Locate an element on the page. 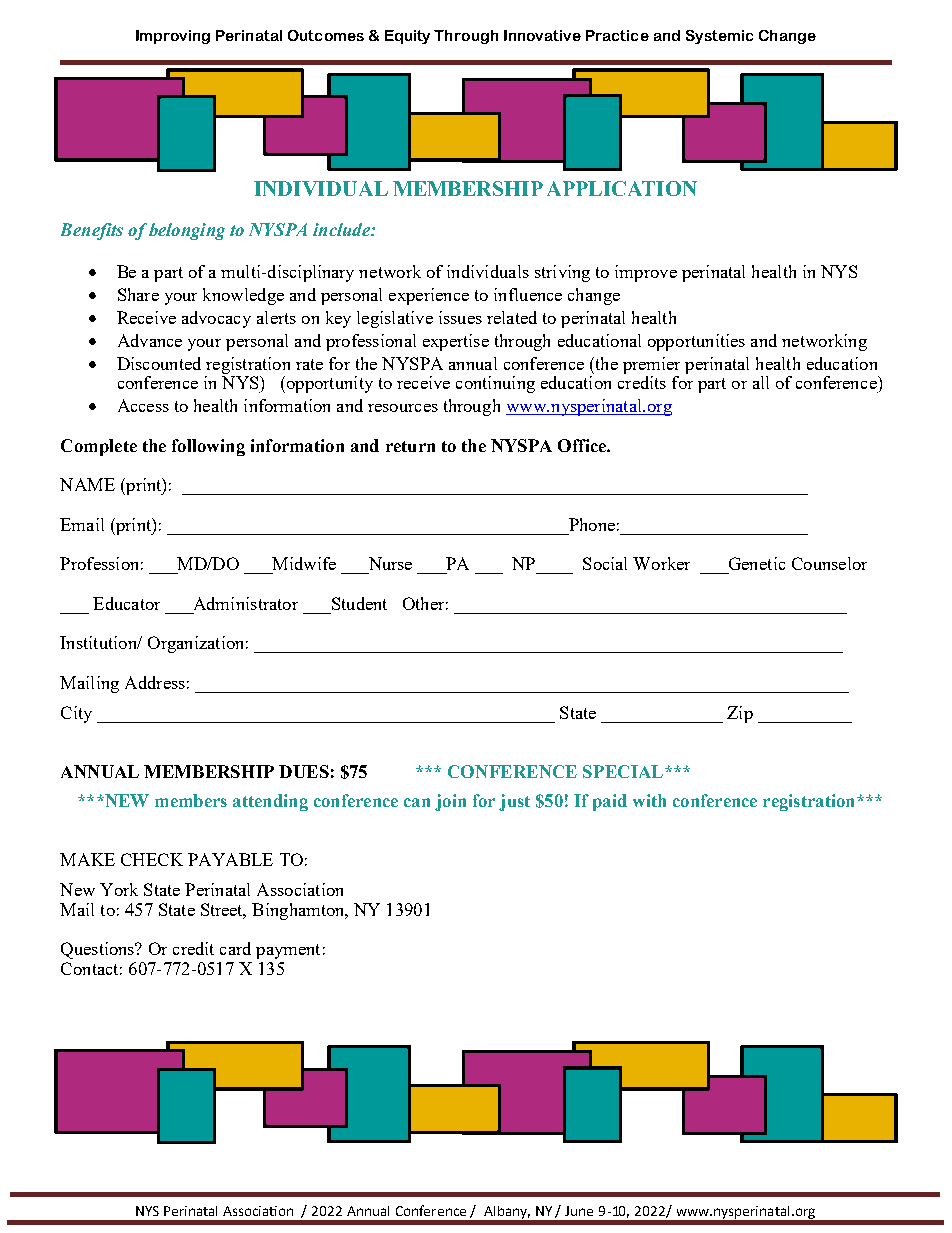 The image size is (952, 1233). join is located at coordinates (450, 802).
